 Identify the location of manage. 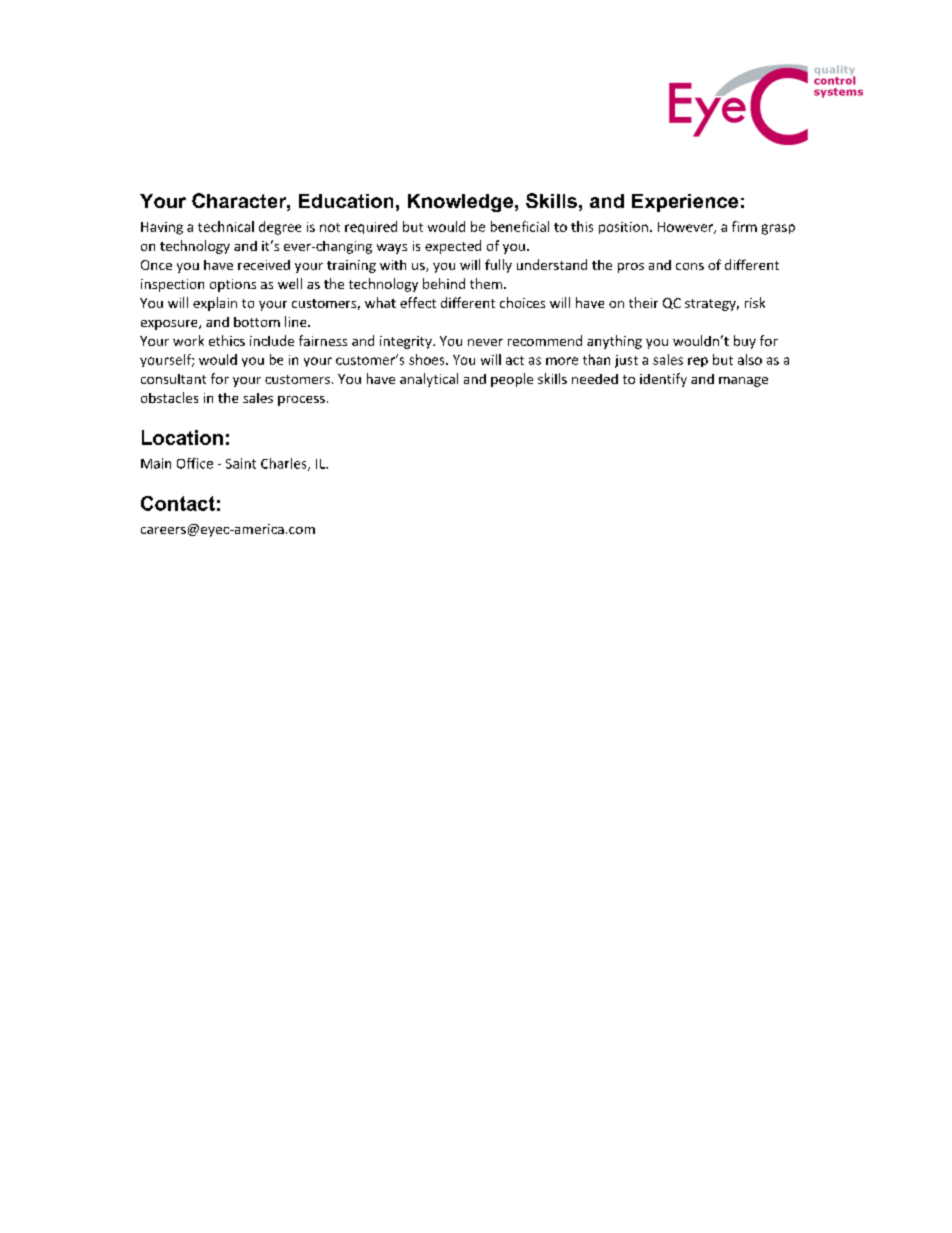
(743, 382).
